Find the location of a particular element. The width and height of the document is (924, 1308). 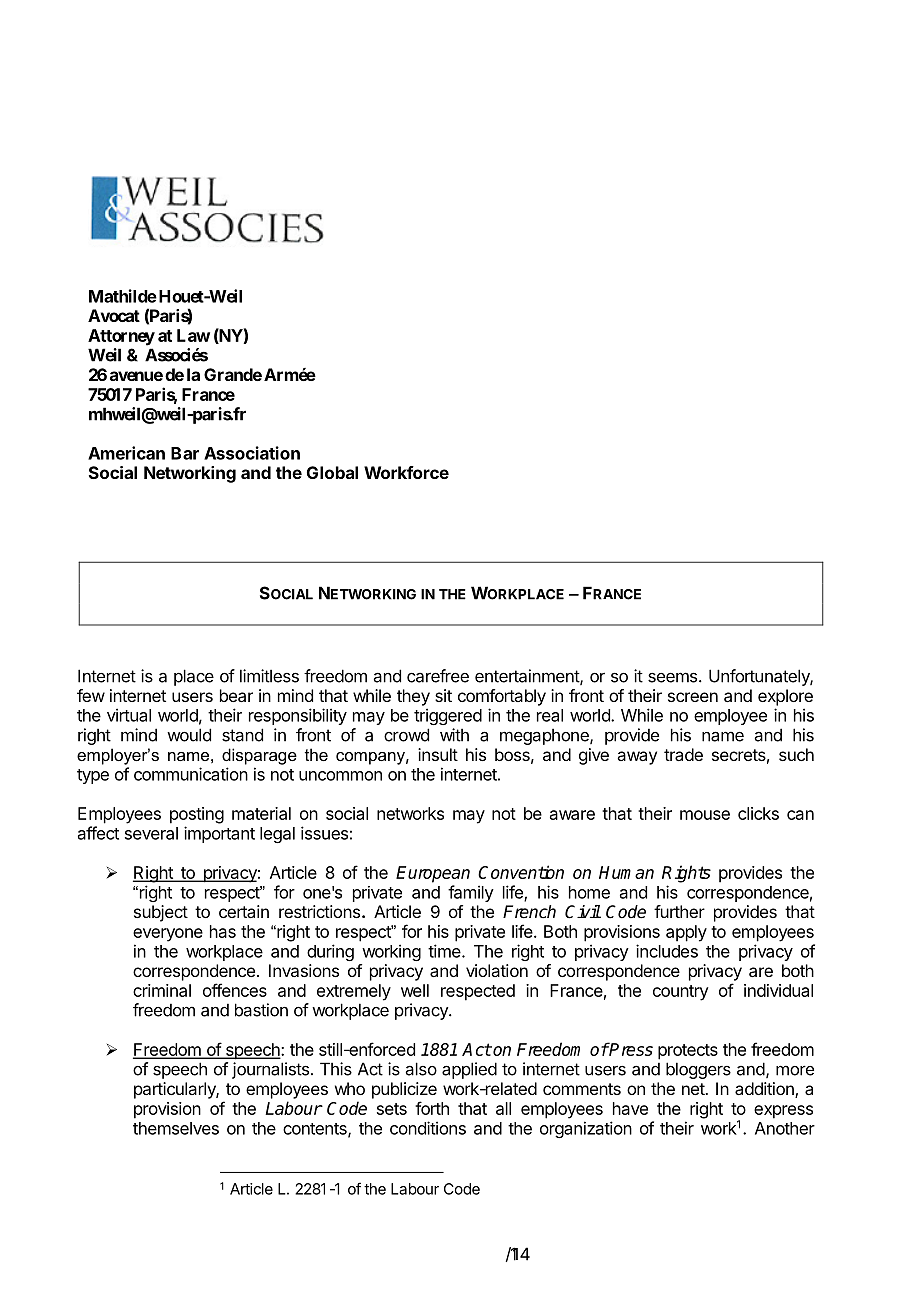

would is located at coordinates (189, 735).
